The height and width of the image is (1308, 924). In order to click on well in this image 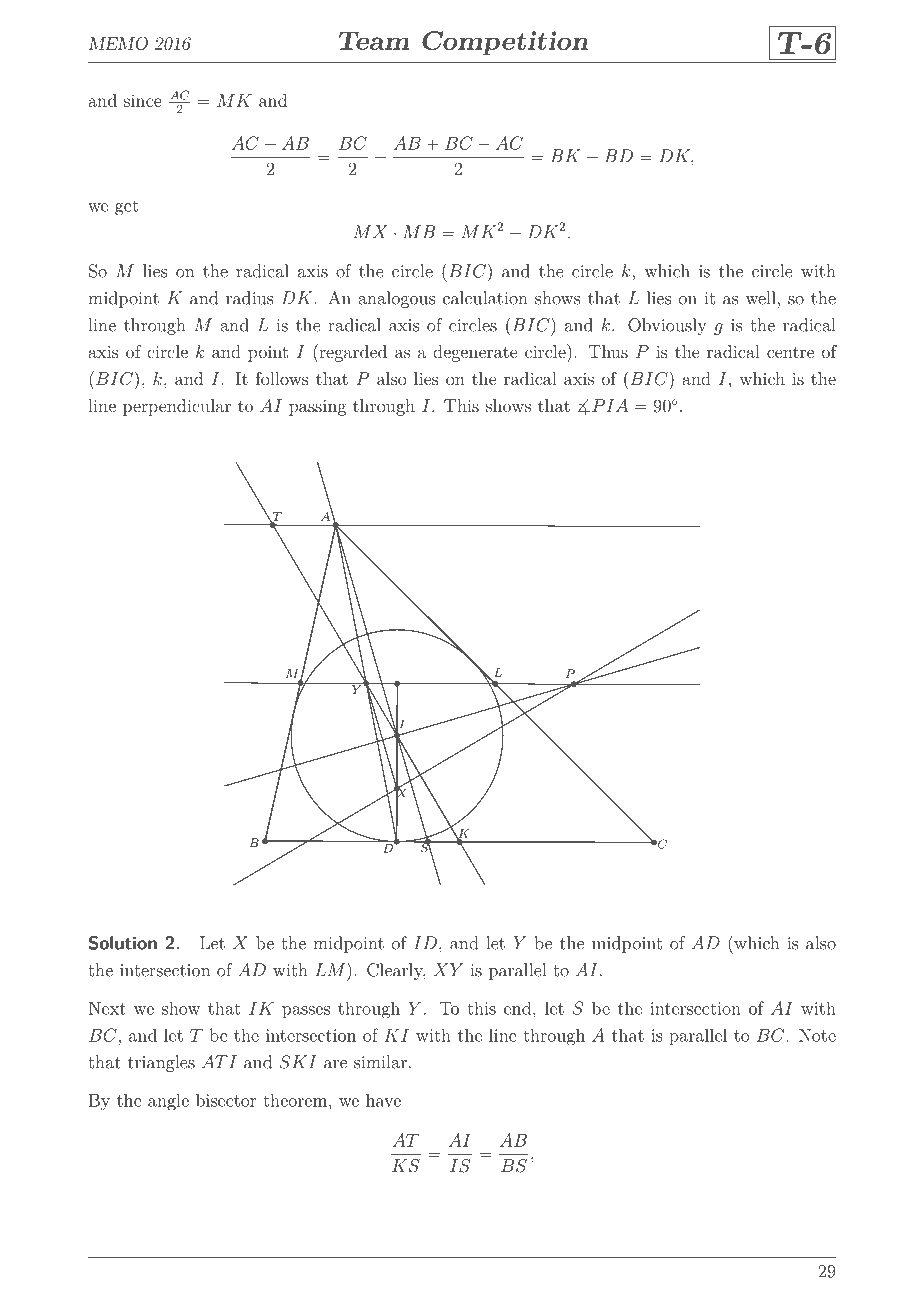, I will do `click(761, 298)`.
